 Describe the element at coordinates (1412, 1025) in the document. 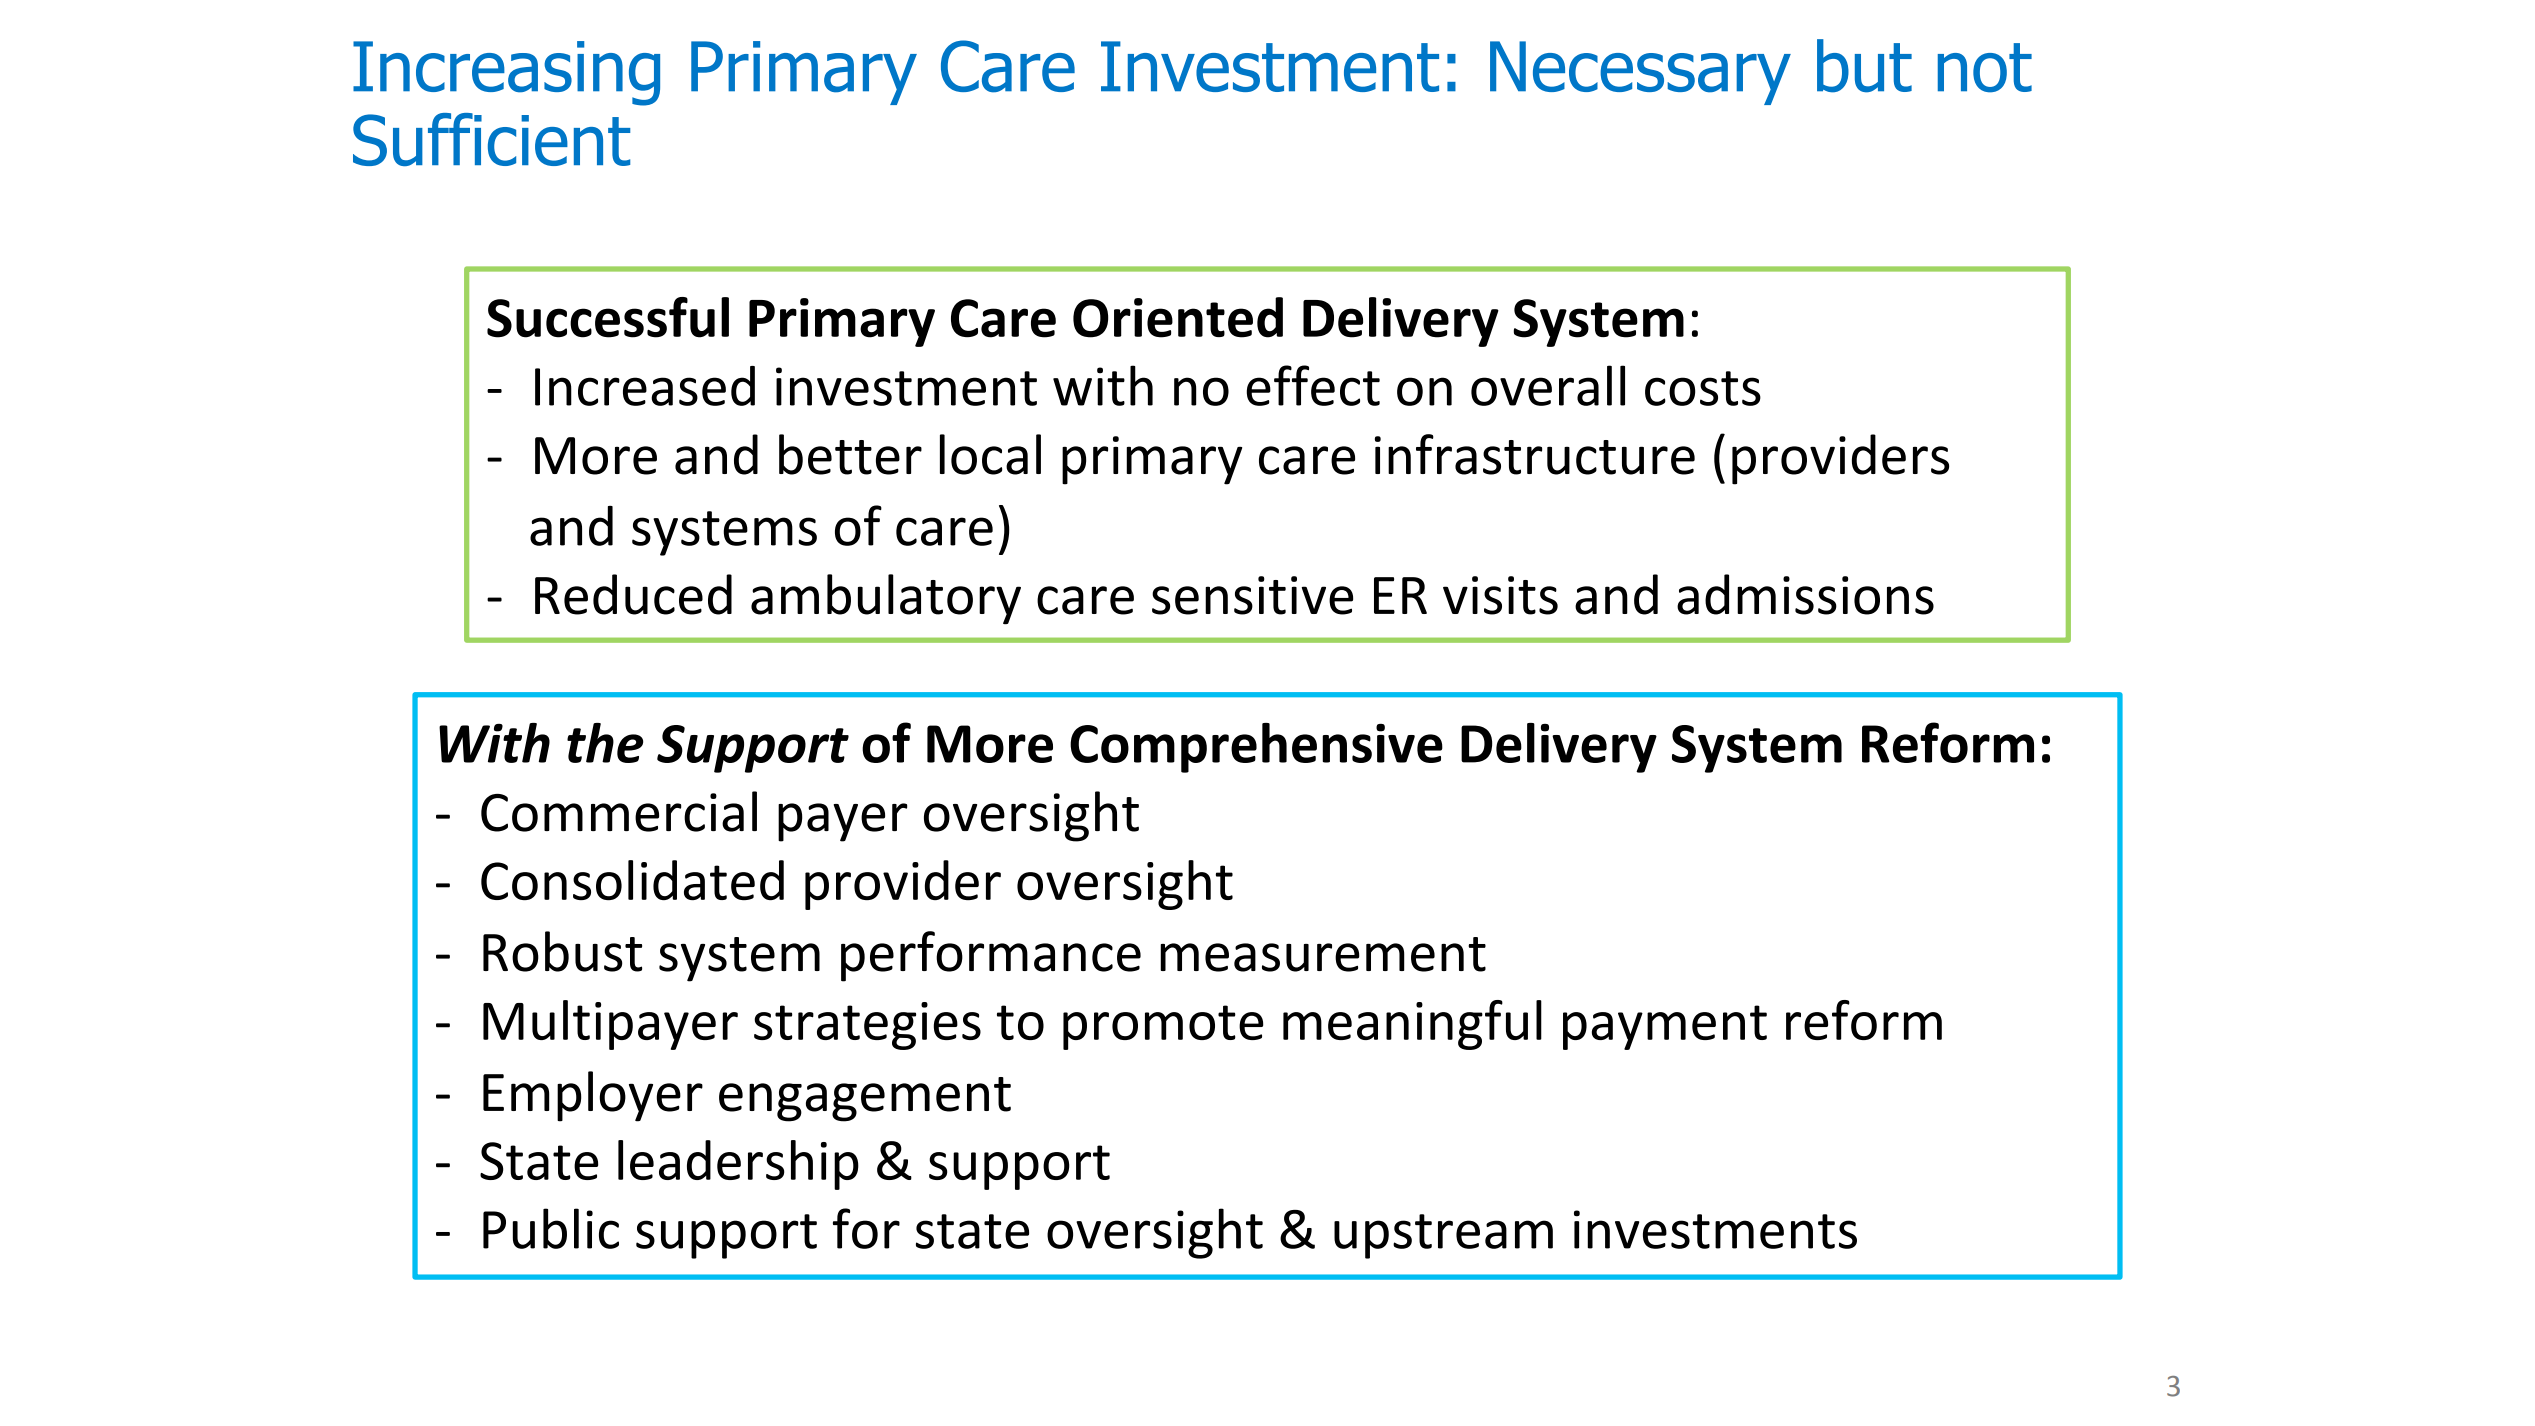

I see `meaningful` at that location.
